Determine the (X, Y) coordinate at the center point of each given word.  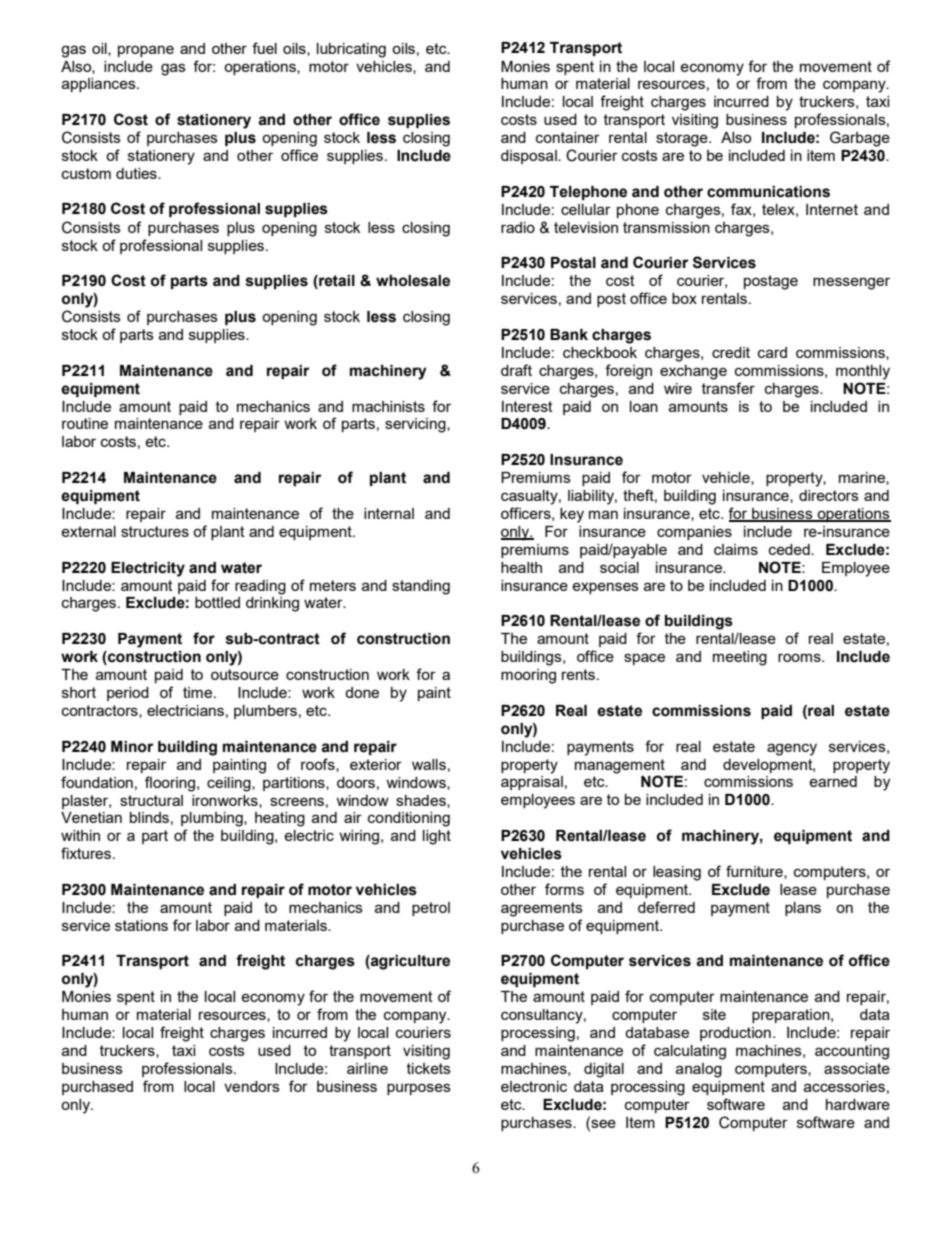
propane (146, 51)
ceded (790, 549)
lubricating (351, 50)
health (521, 567)
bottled (217, 602)
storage (683, 139)
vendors (252, 1086)
